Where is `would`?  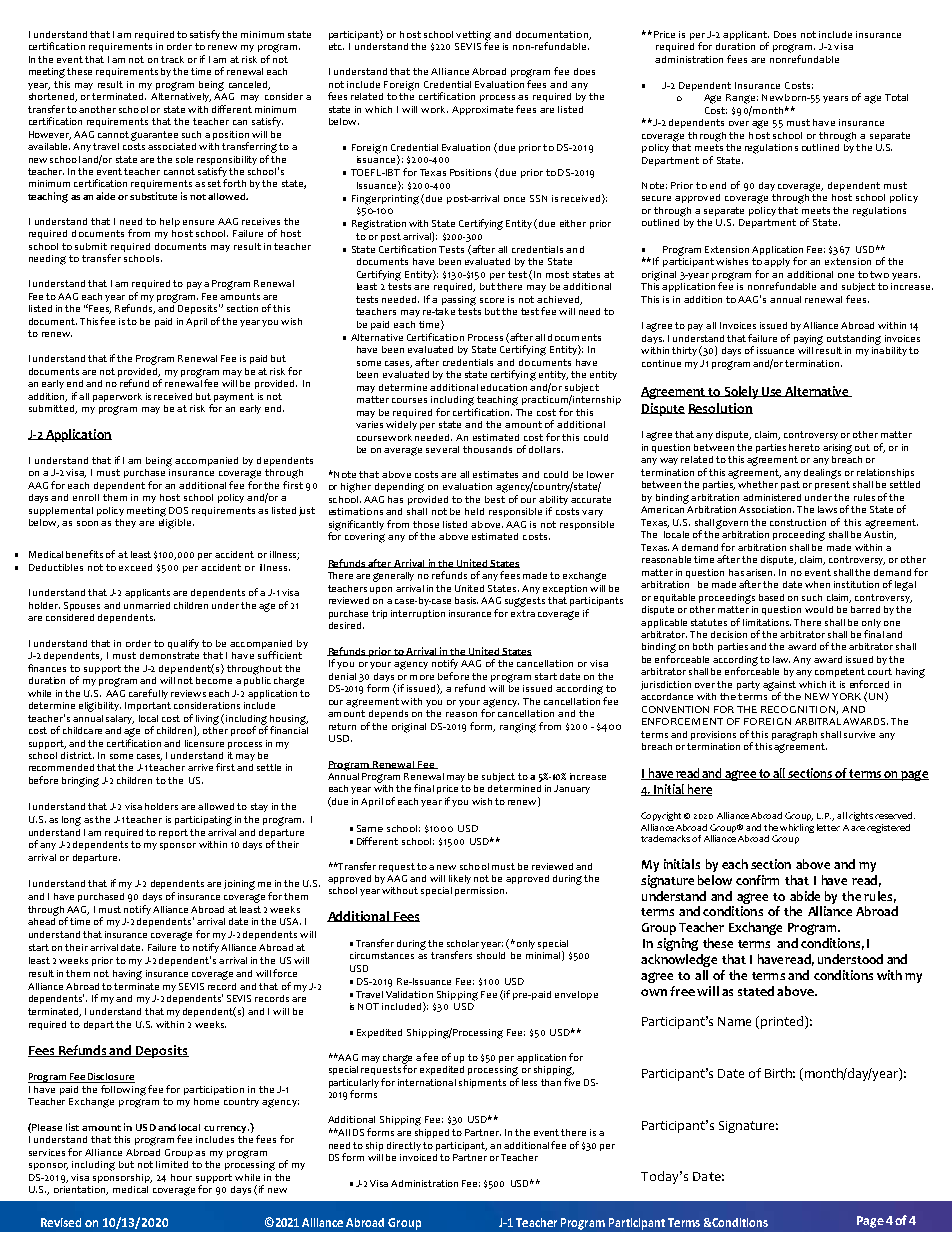 would is located at coordinates (819, 609).
